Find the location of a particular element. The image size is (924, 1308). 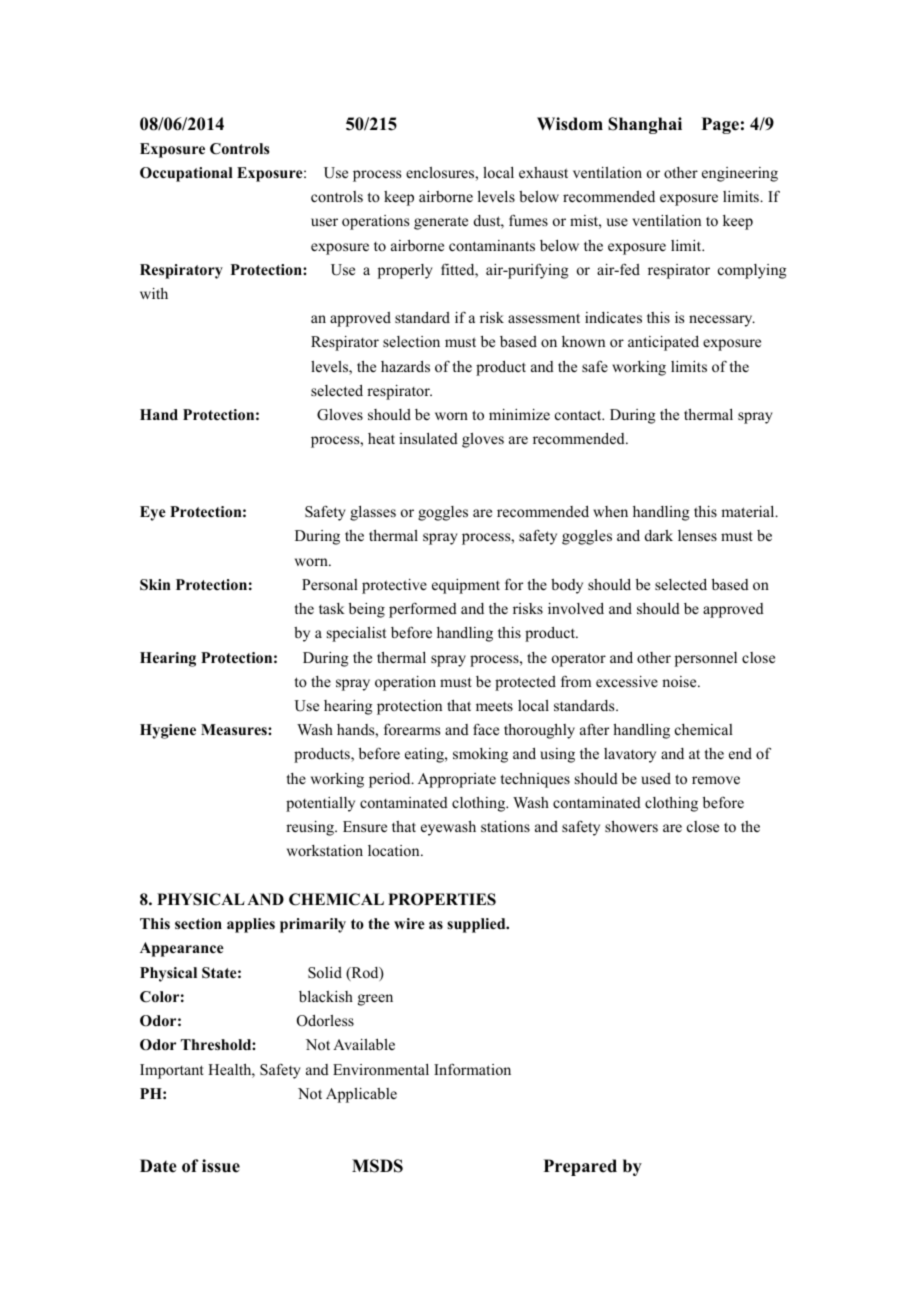

lenses is located at coordinates (697, 535).
